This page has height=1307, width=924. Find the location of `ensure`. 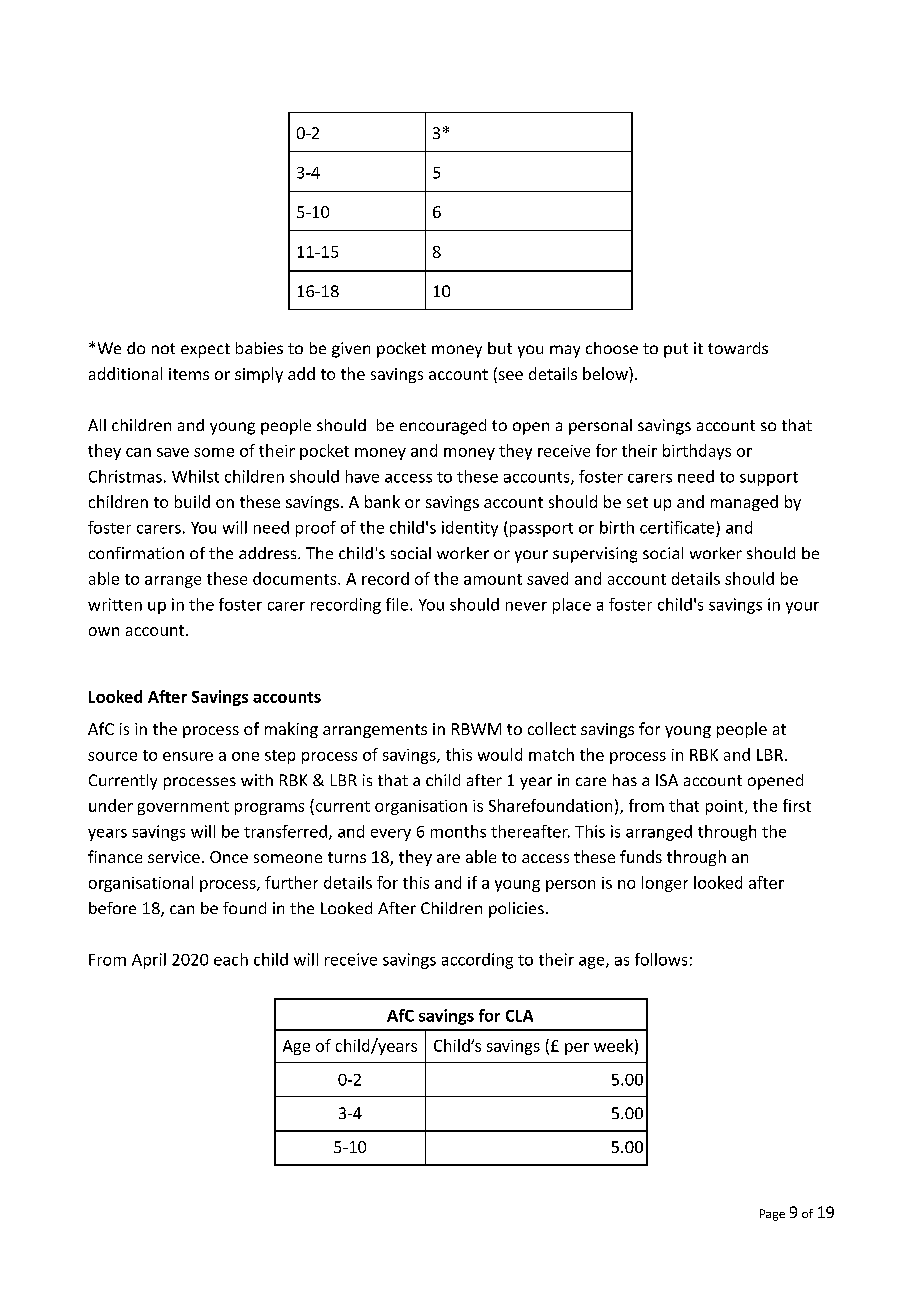

ensure is located at coordinates (188, 756).
